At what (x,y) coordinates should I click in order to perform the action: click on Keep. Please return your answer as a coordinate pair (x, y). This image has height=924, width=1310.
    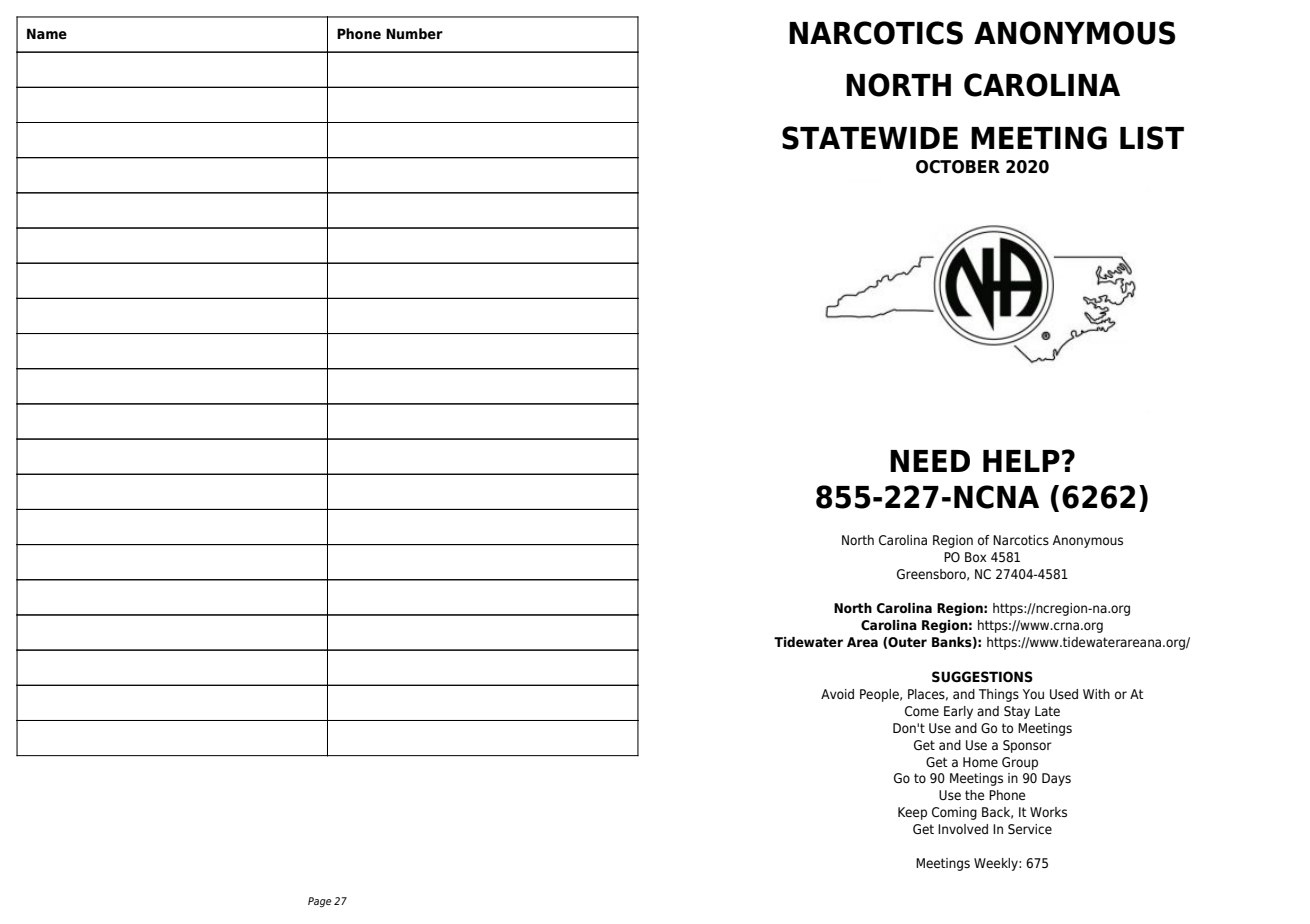
    Looking at the image, I should click on (912, 813).
